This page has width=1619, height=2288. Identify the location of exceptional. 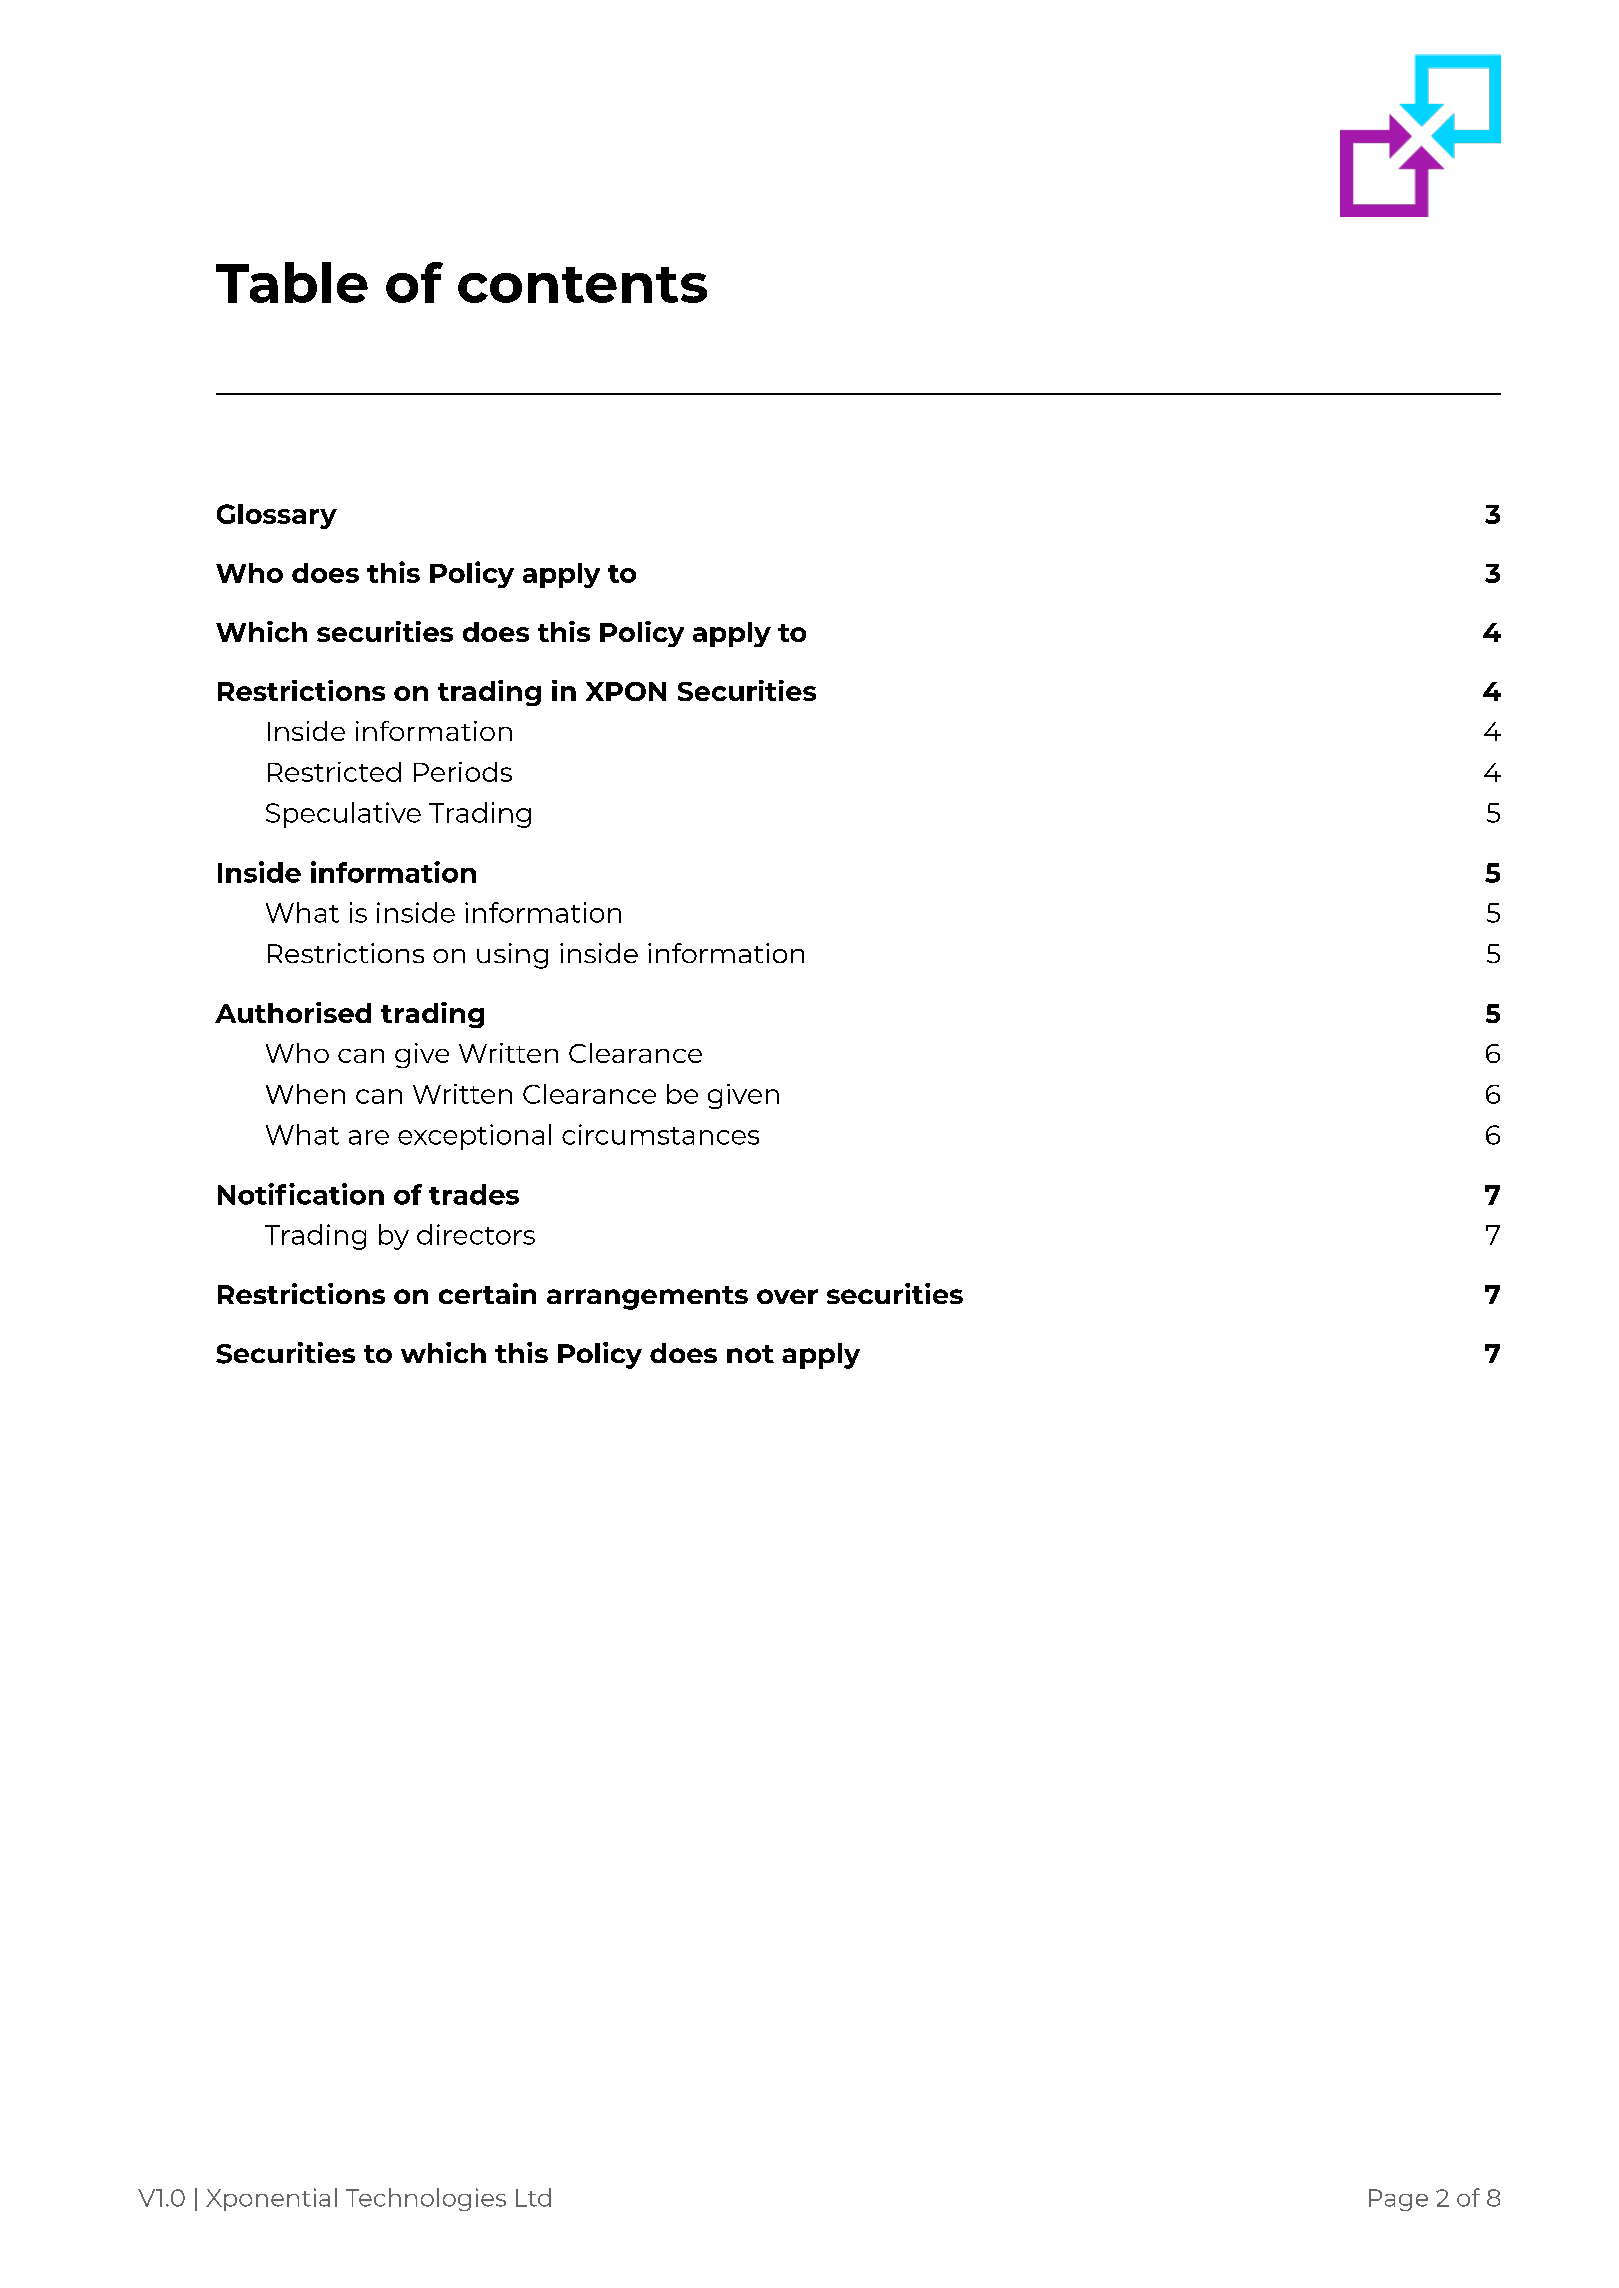
(474, 1137).
